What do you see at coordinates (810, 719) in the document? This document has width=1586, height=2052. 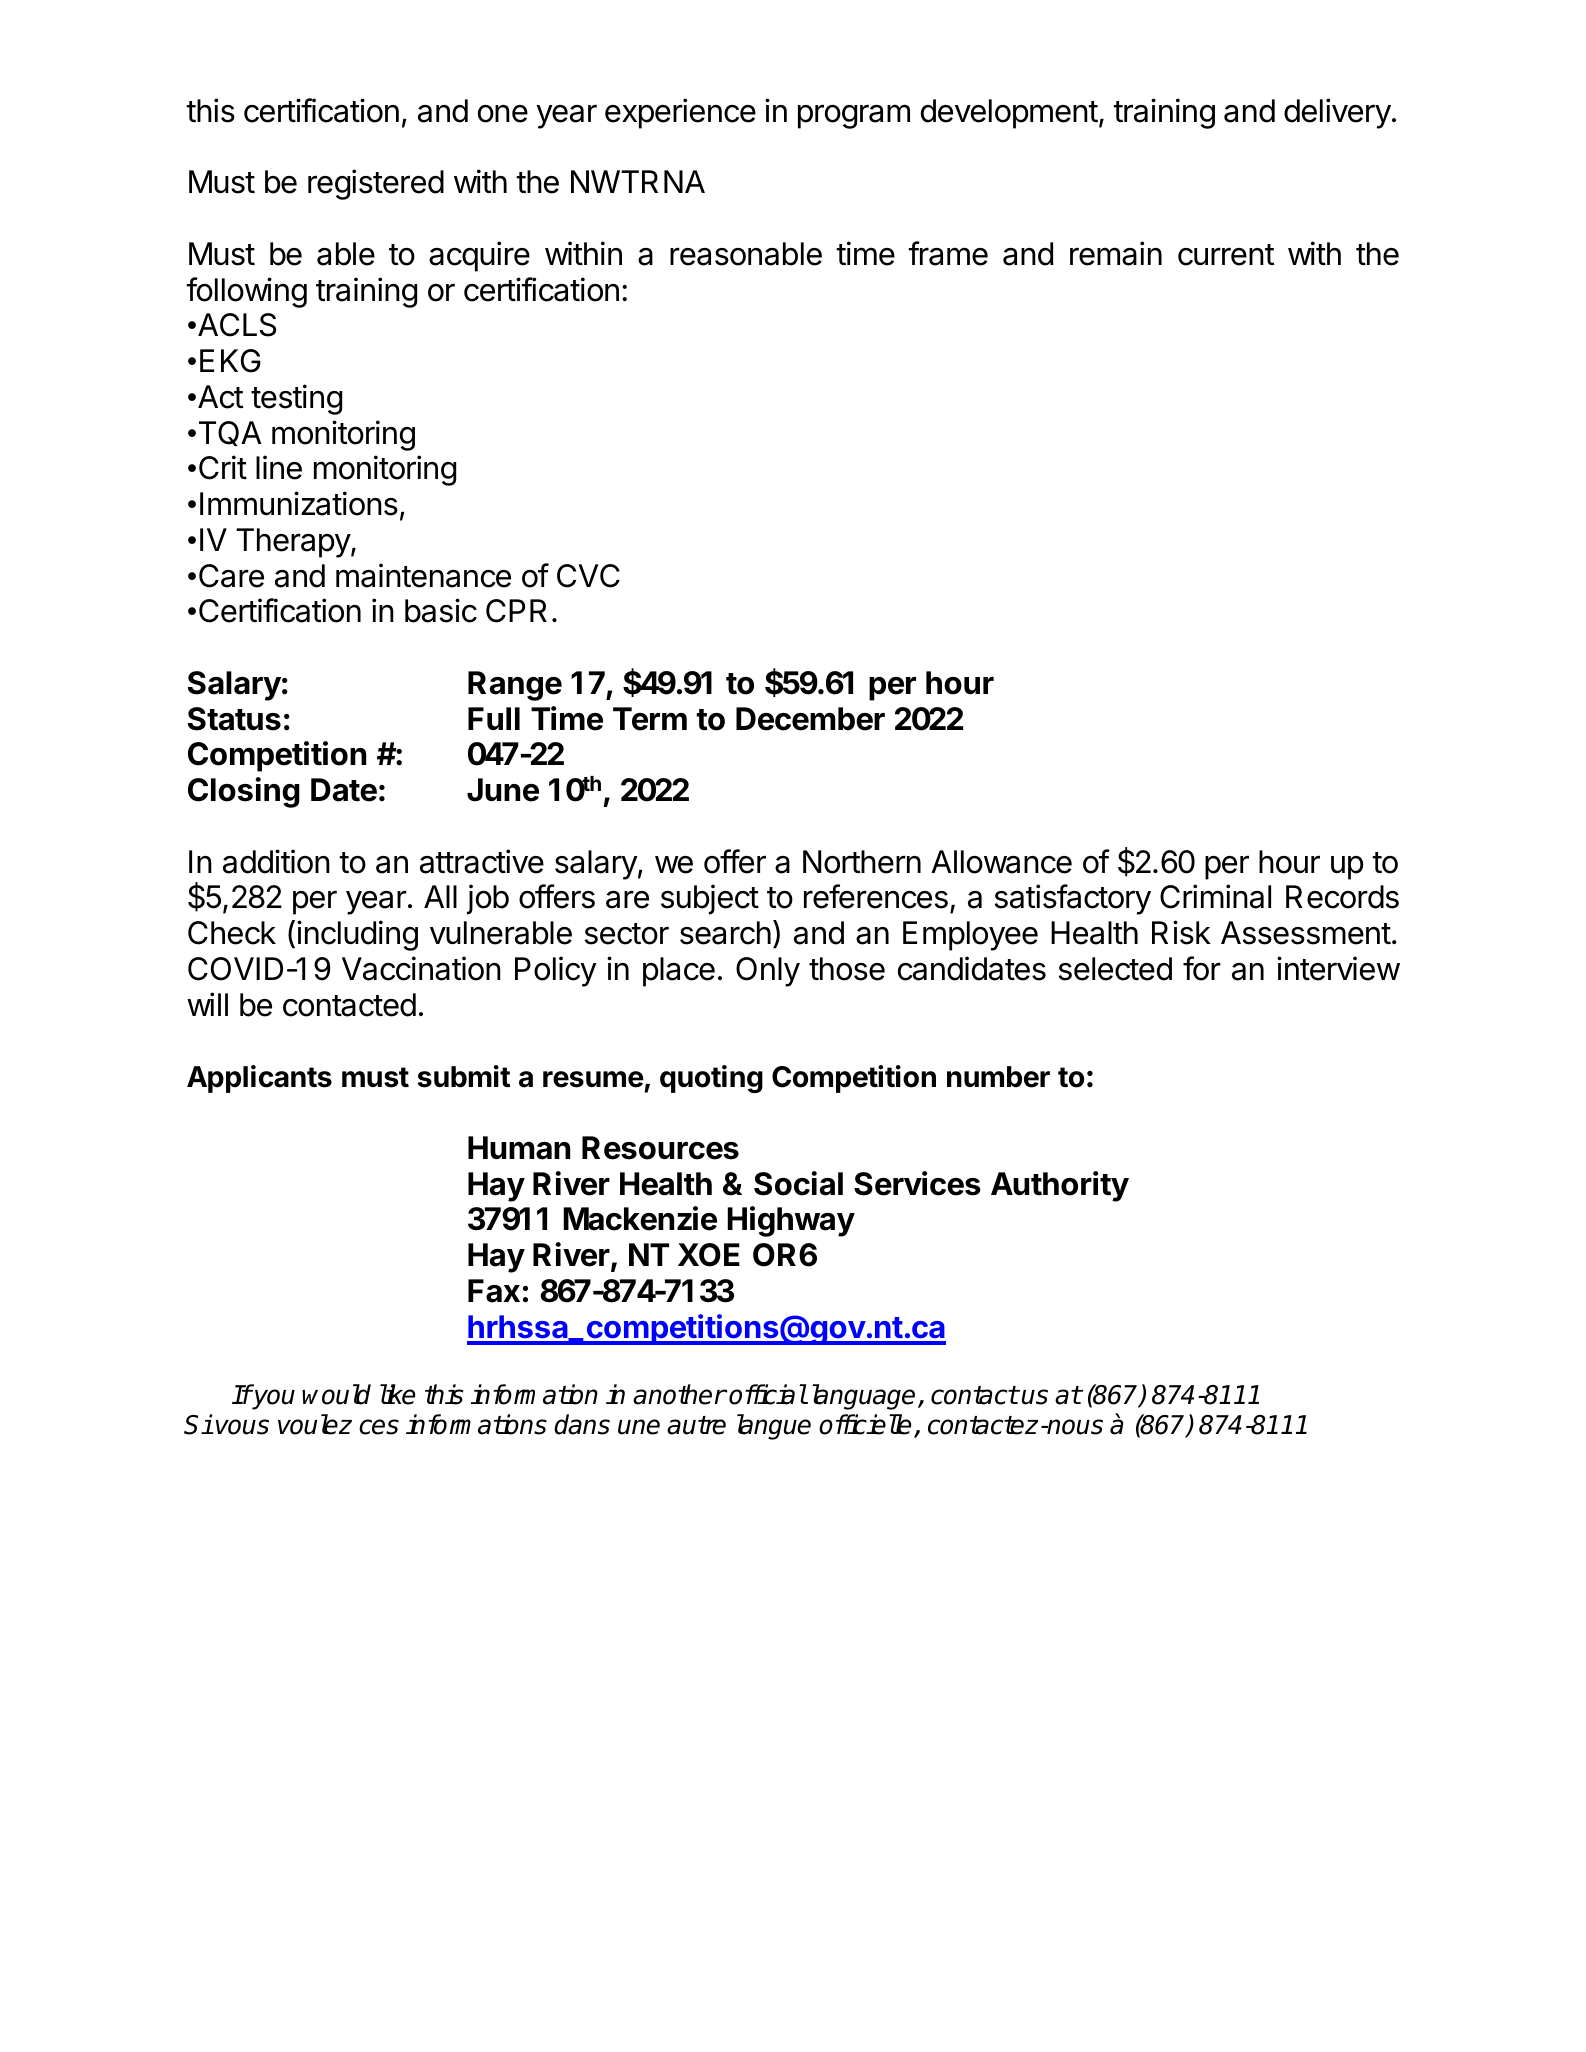 I see `December` at bounding box center [810, 719].
